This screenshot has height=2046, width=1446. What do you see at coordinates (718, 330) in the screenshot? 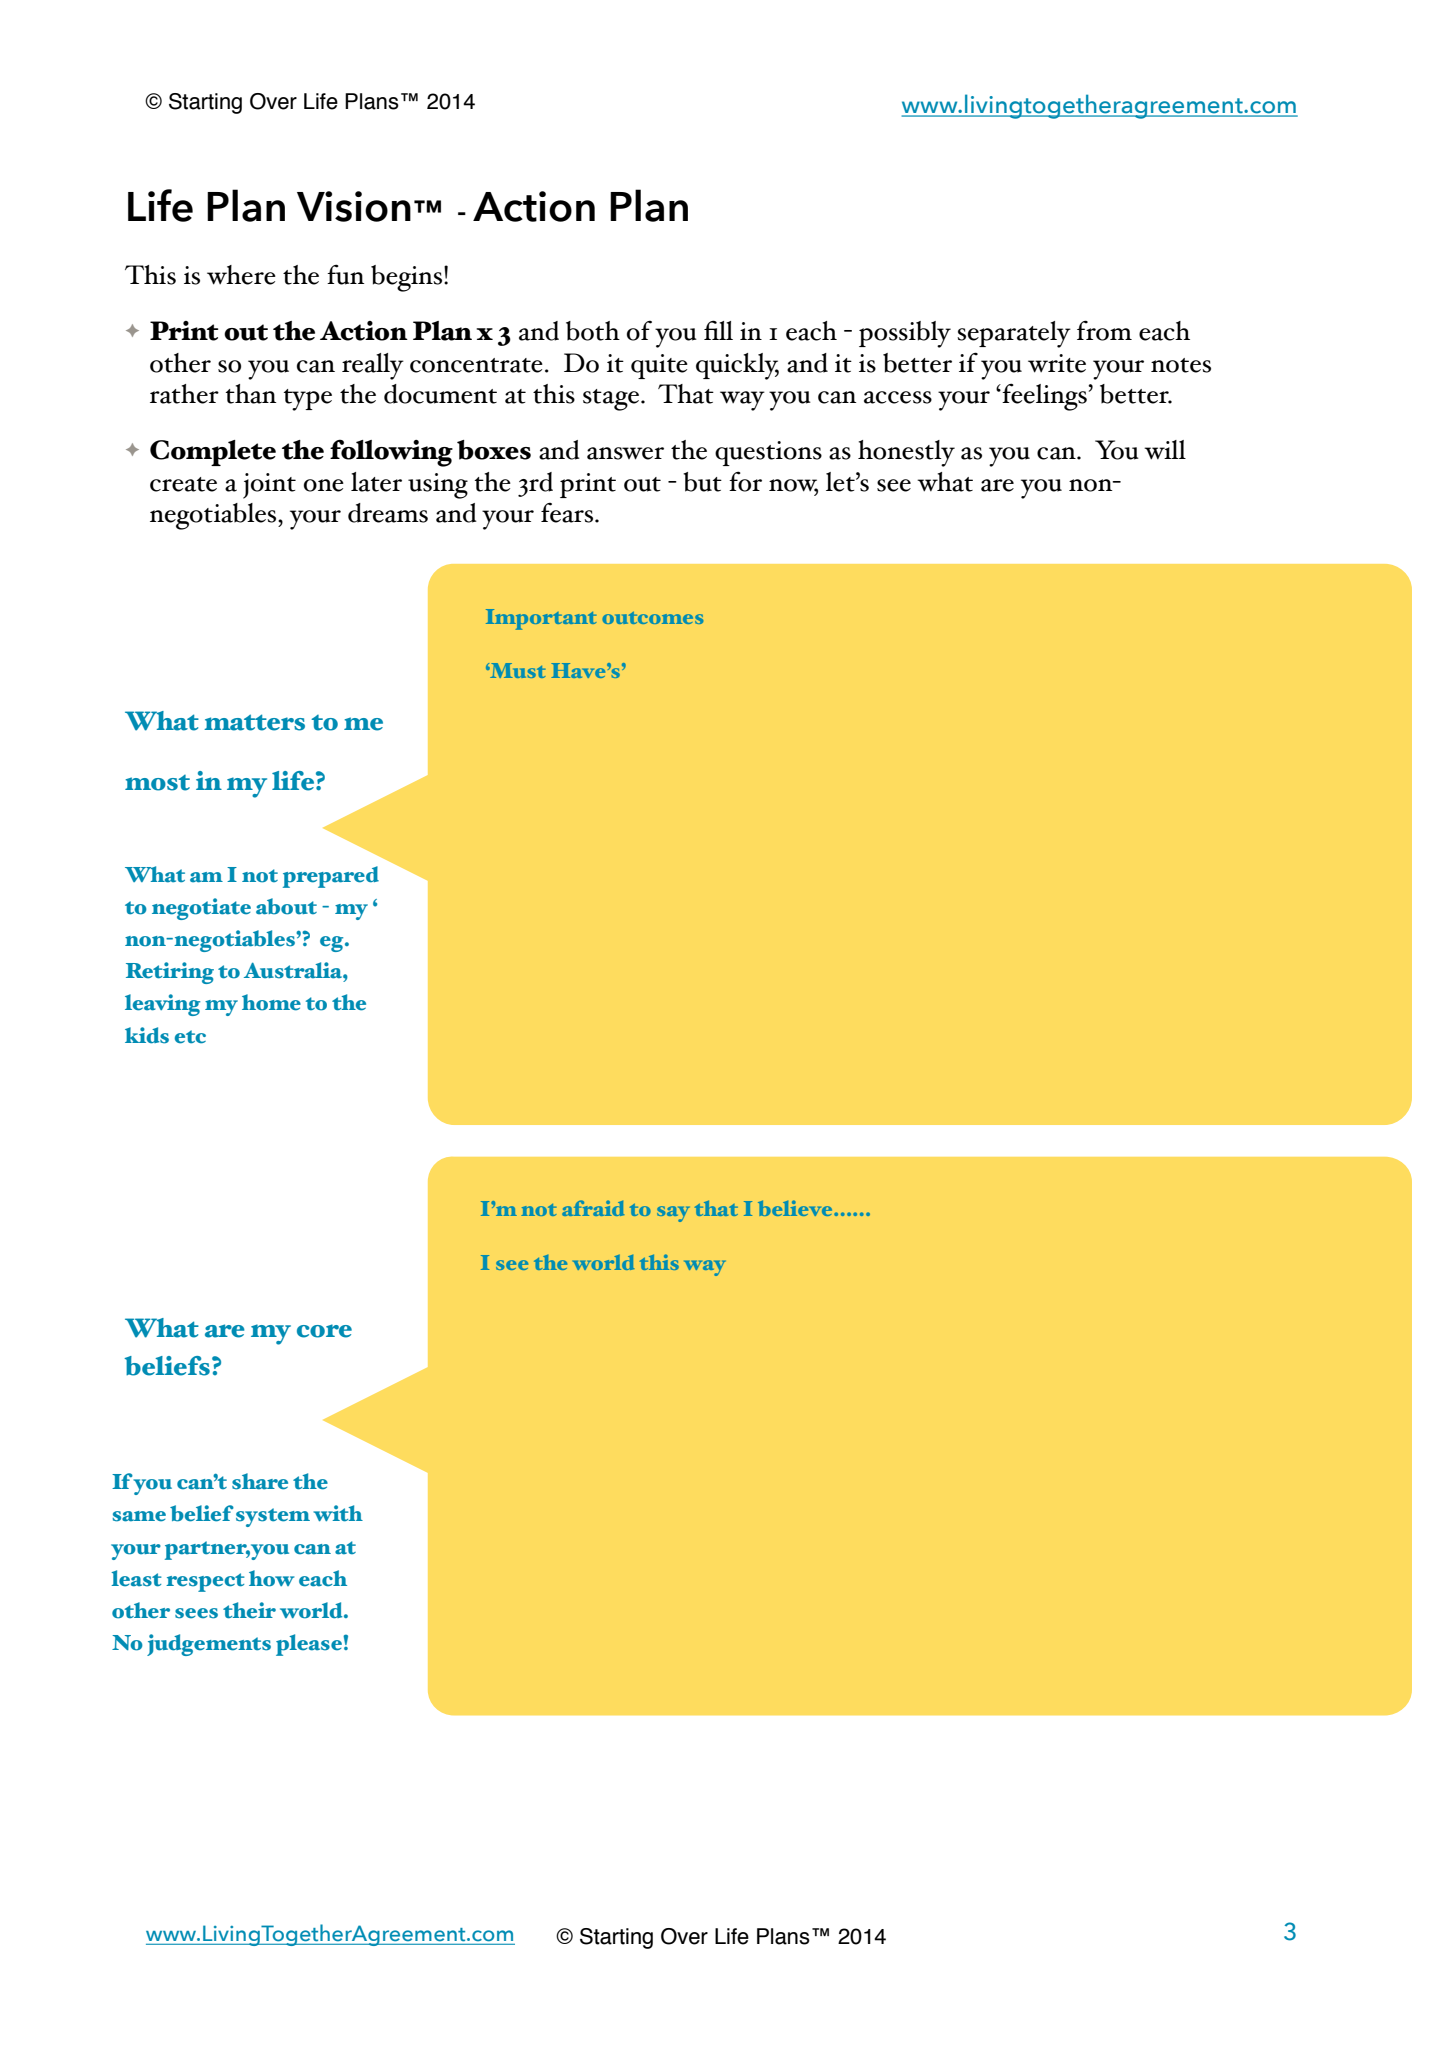
I see `fill` at bounding box center [718, 330].
